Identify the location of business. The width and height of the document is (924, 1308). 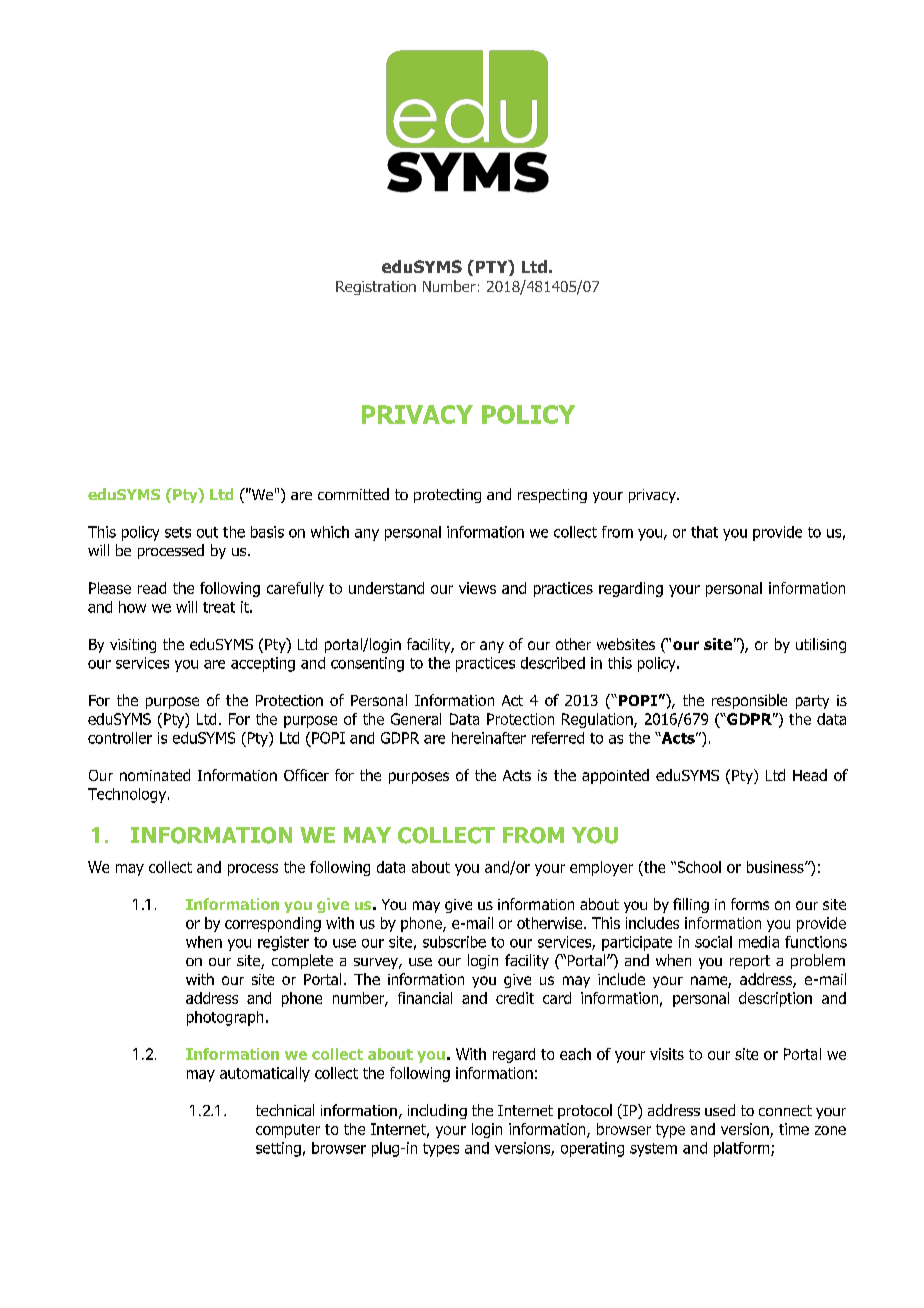
(776, 867).
